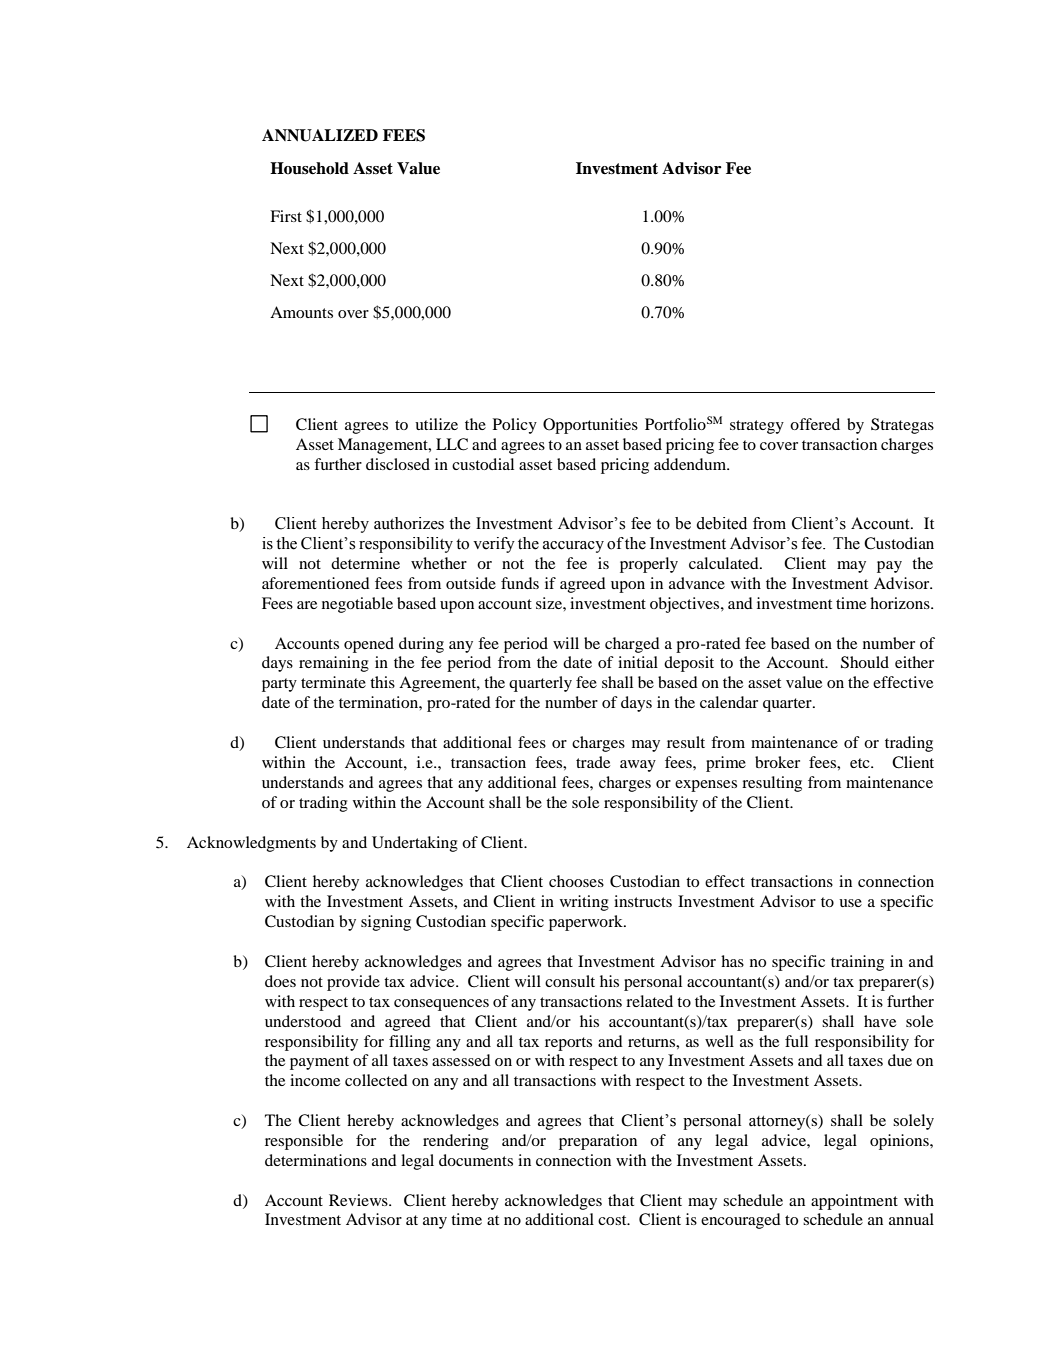 The image size is (1059, 1370). What do you see at coordinates (576, 881) in the document?
I see `chooses` at bounding box center [576, 881].
